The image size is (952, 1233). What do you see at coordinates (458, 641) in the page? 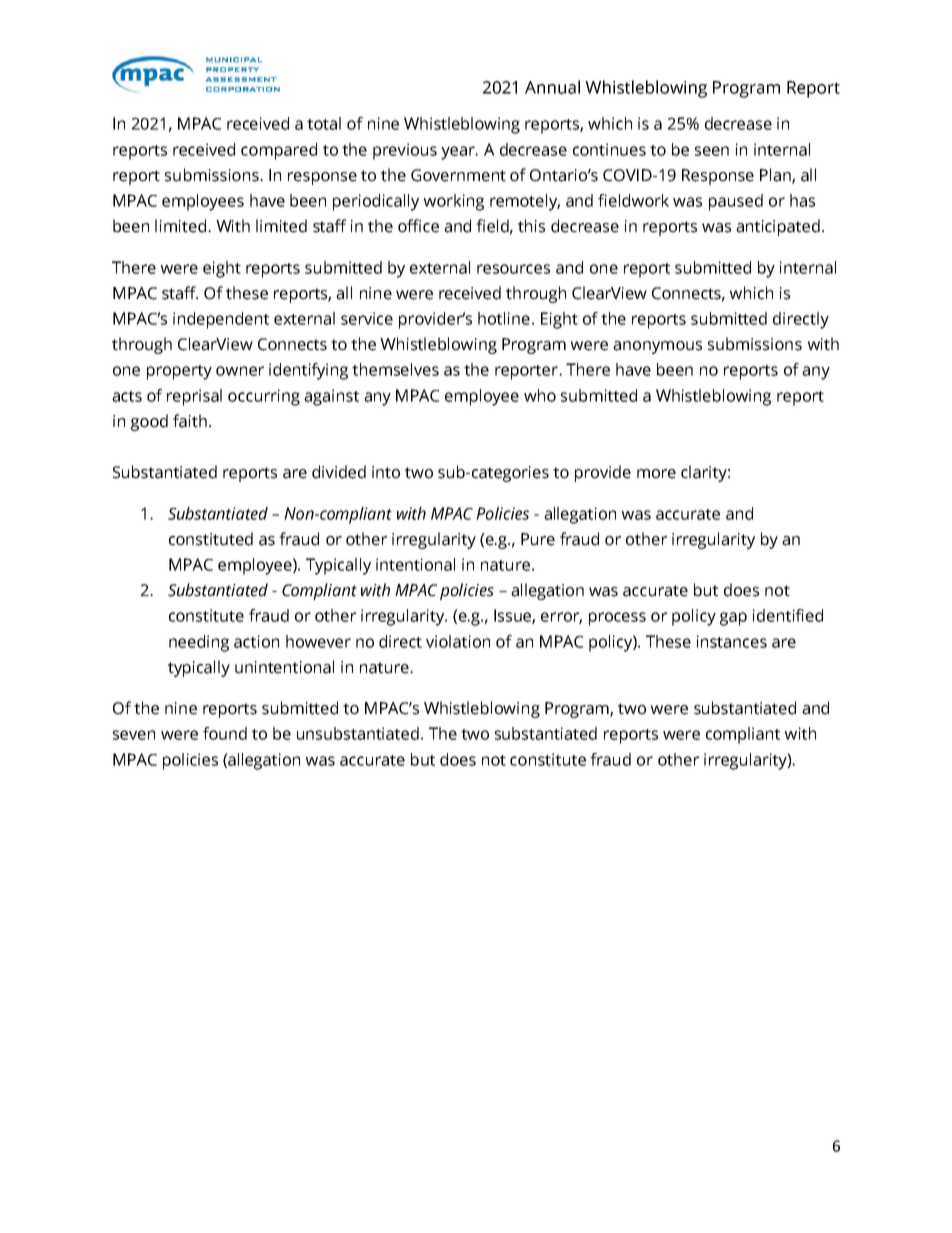
I see `violation` at bounding box center [458, 641].
